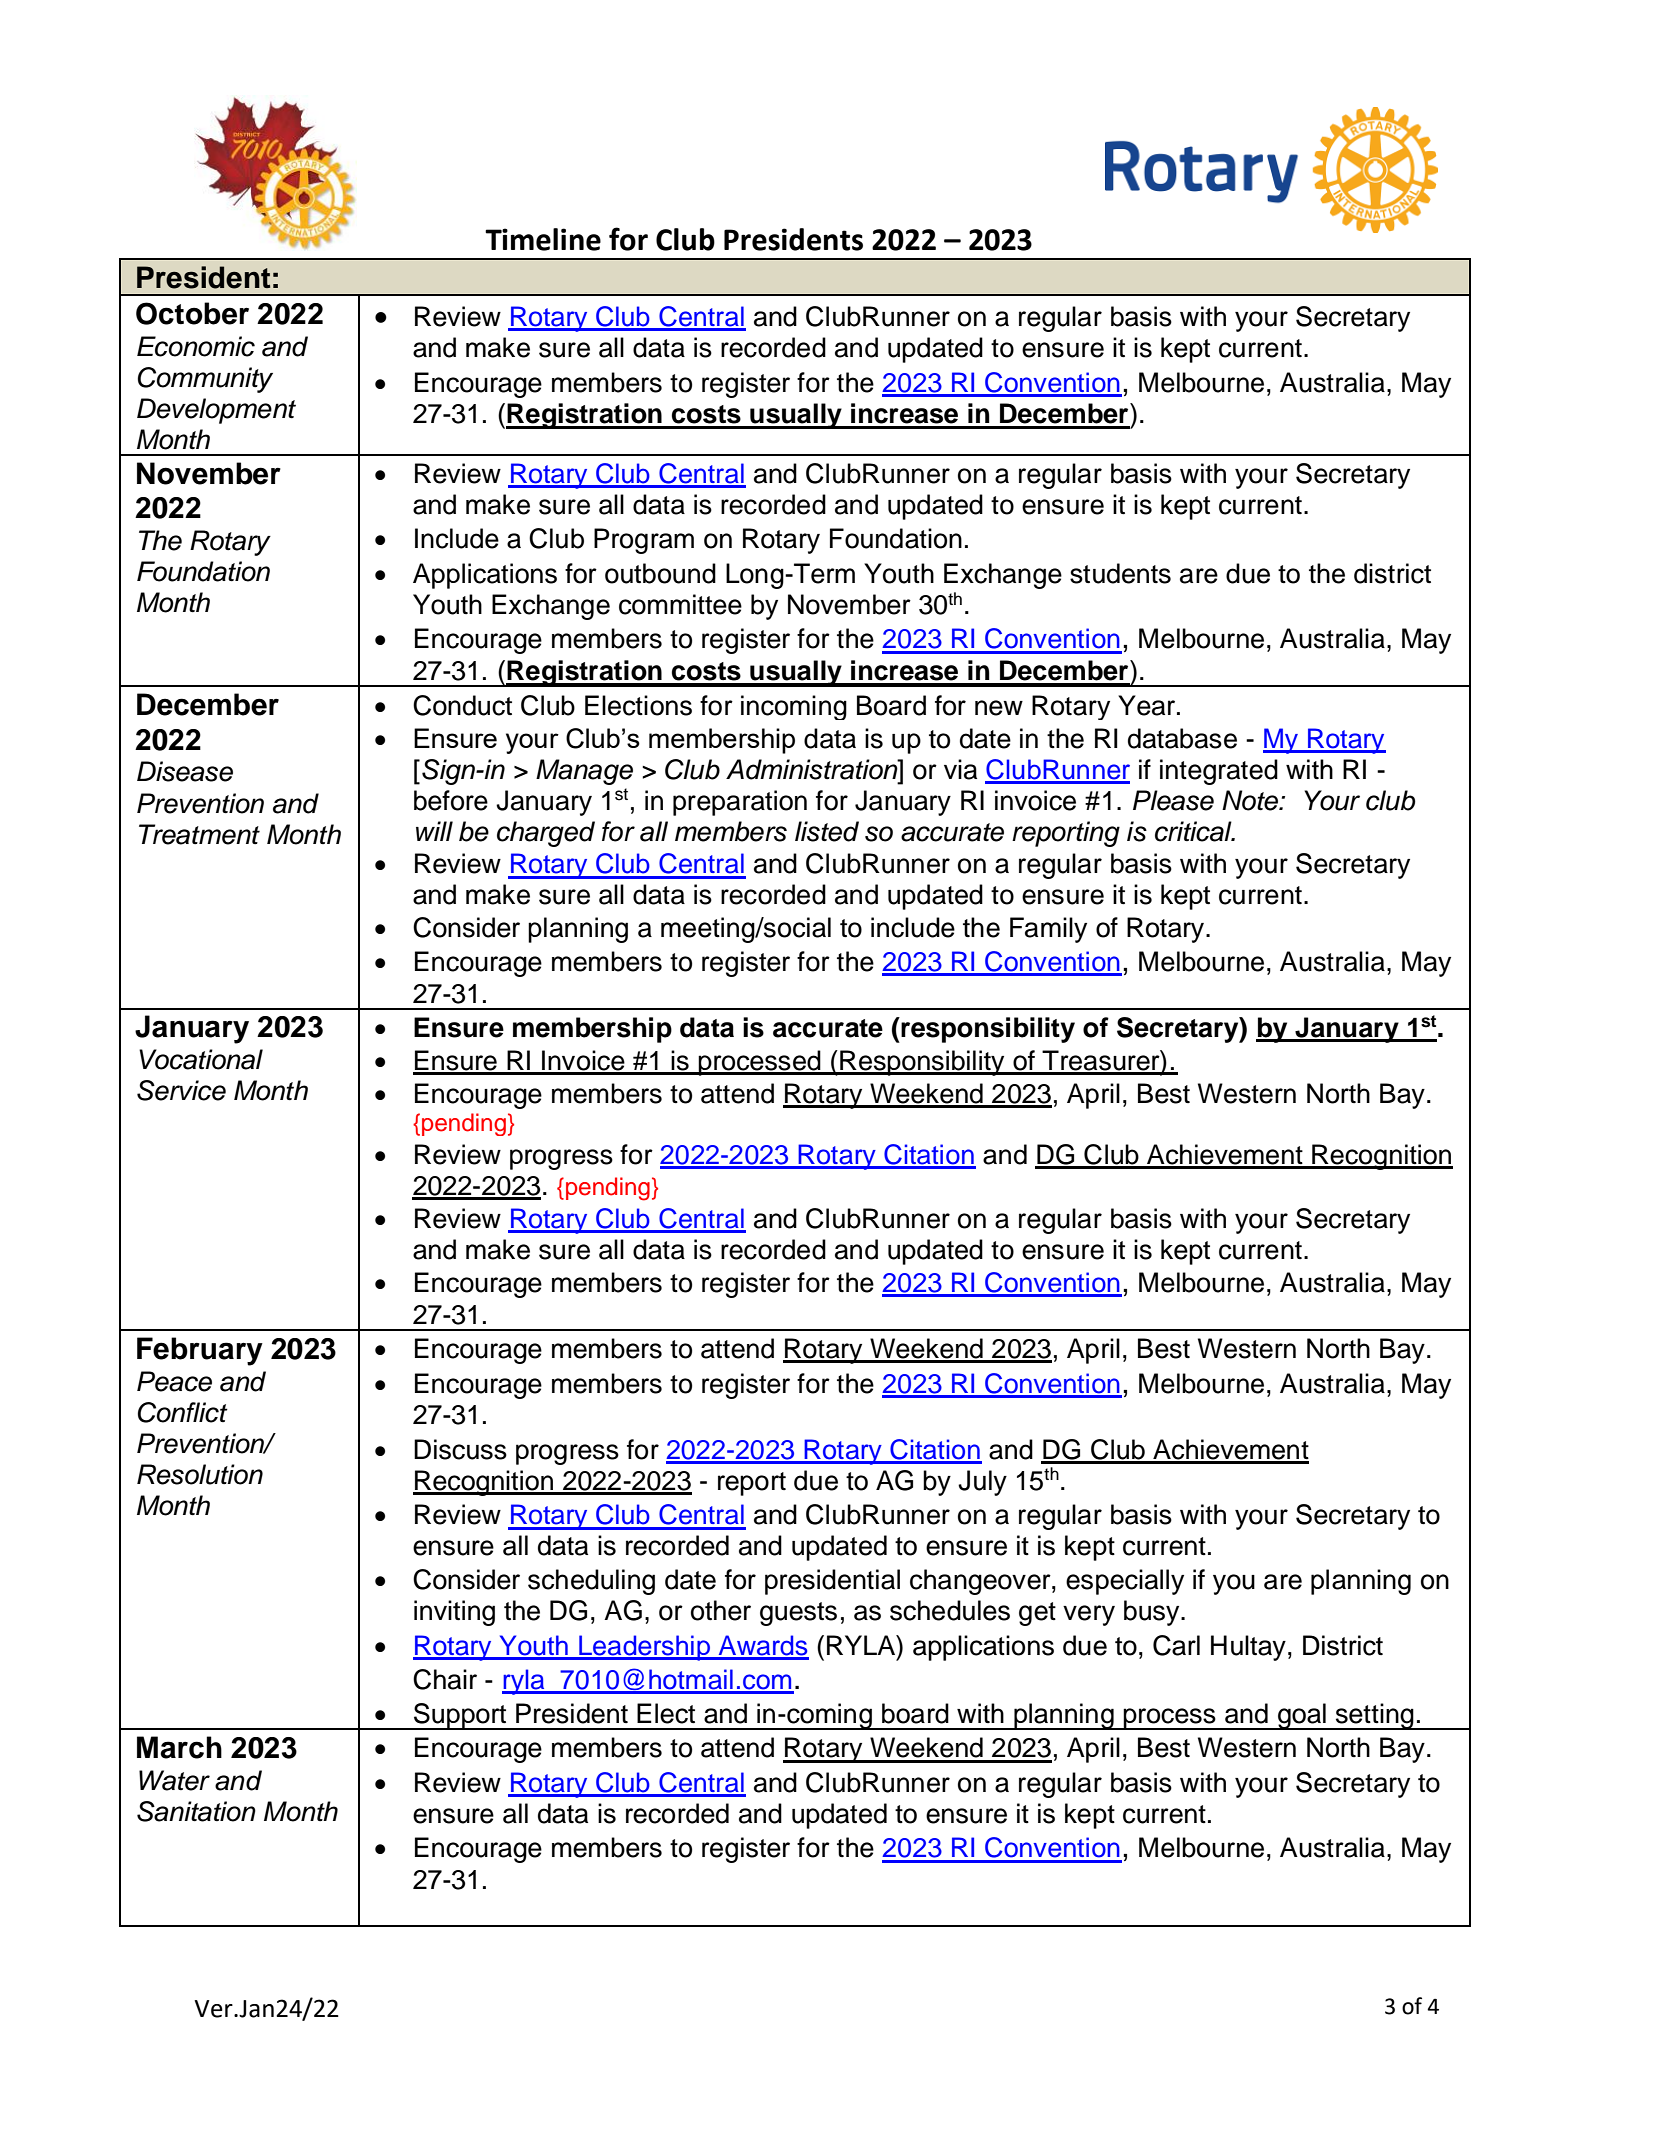 This document has height=2139, width=1653. Describe the element at coordinates (181, 1090) in the document. I see `Service` at that location.
